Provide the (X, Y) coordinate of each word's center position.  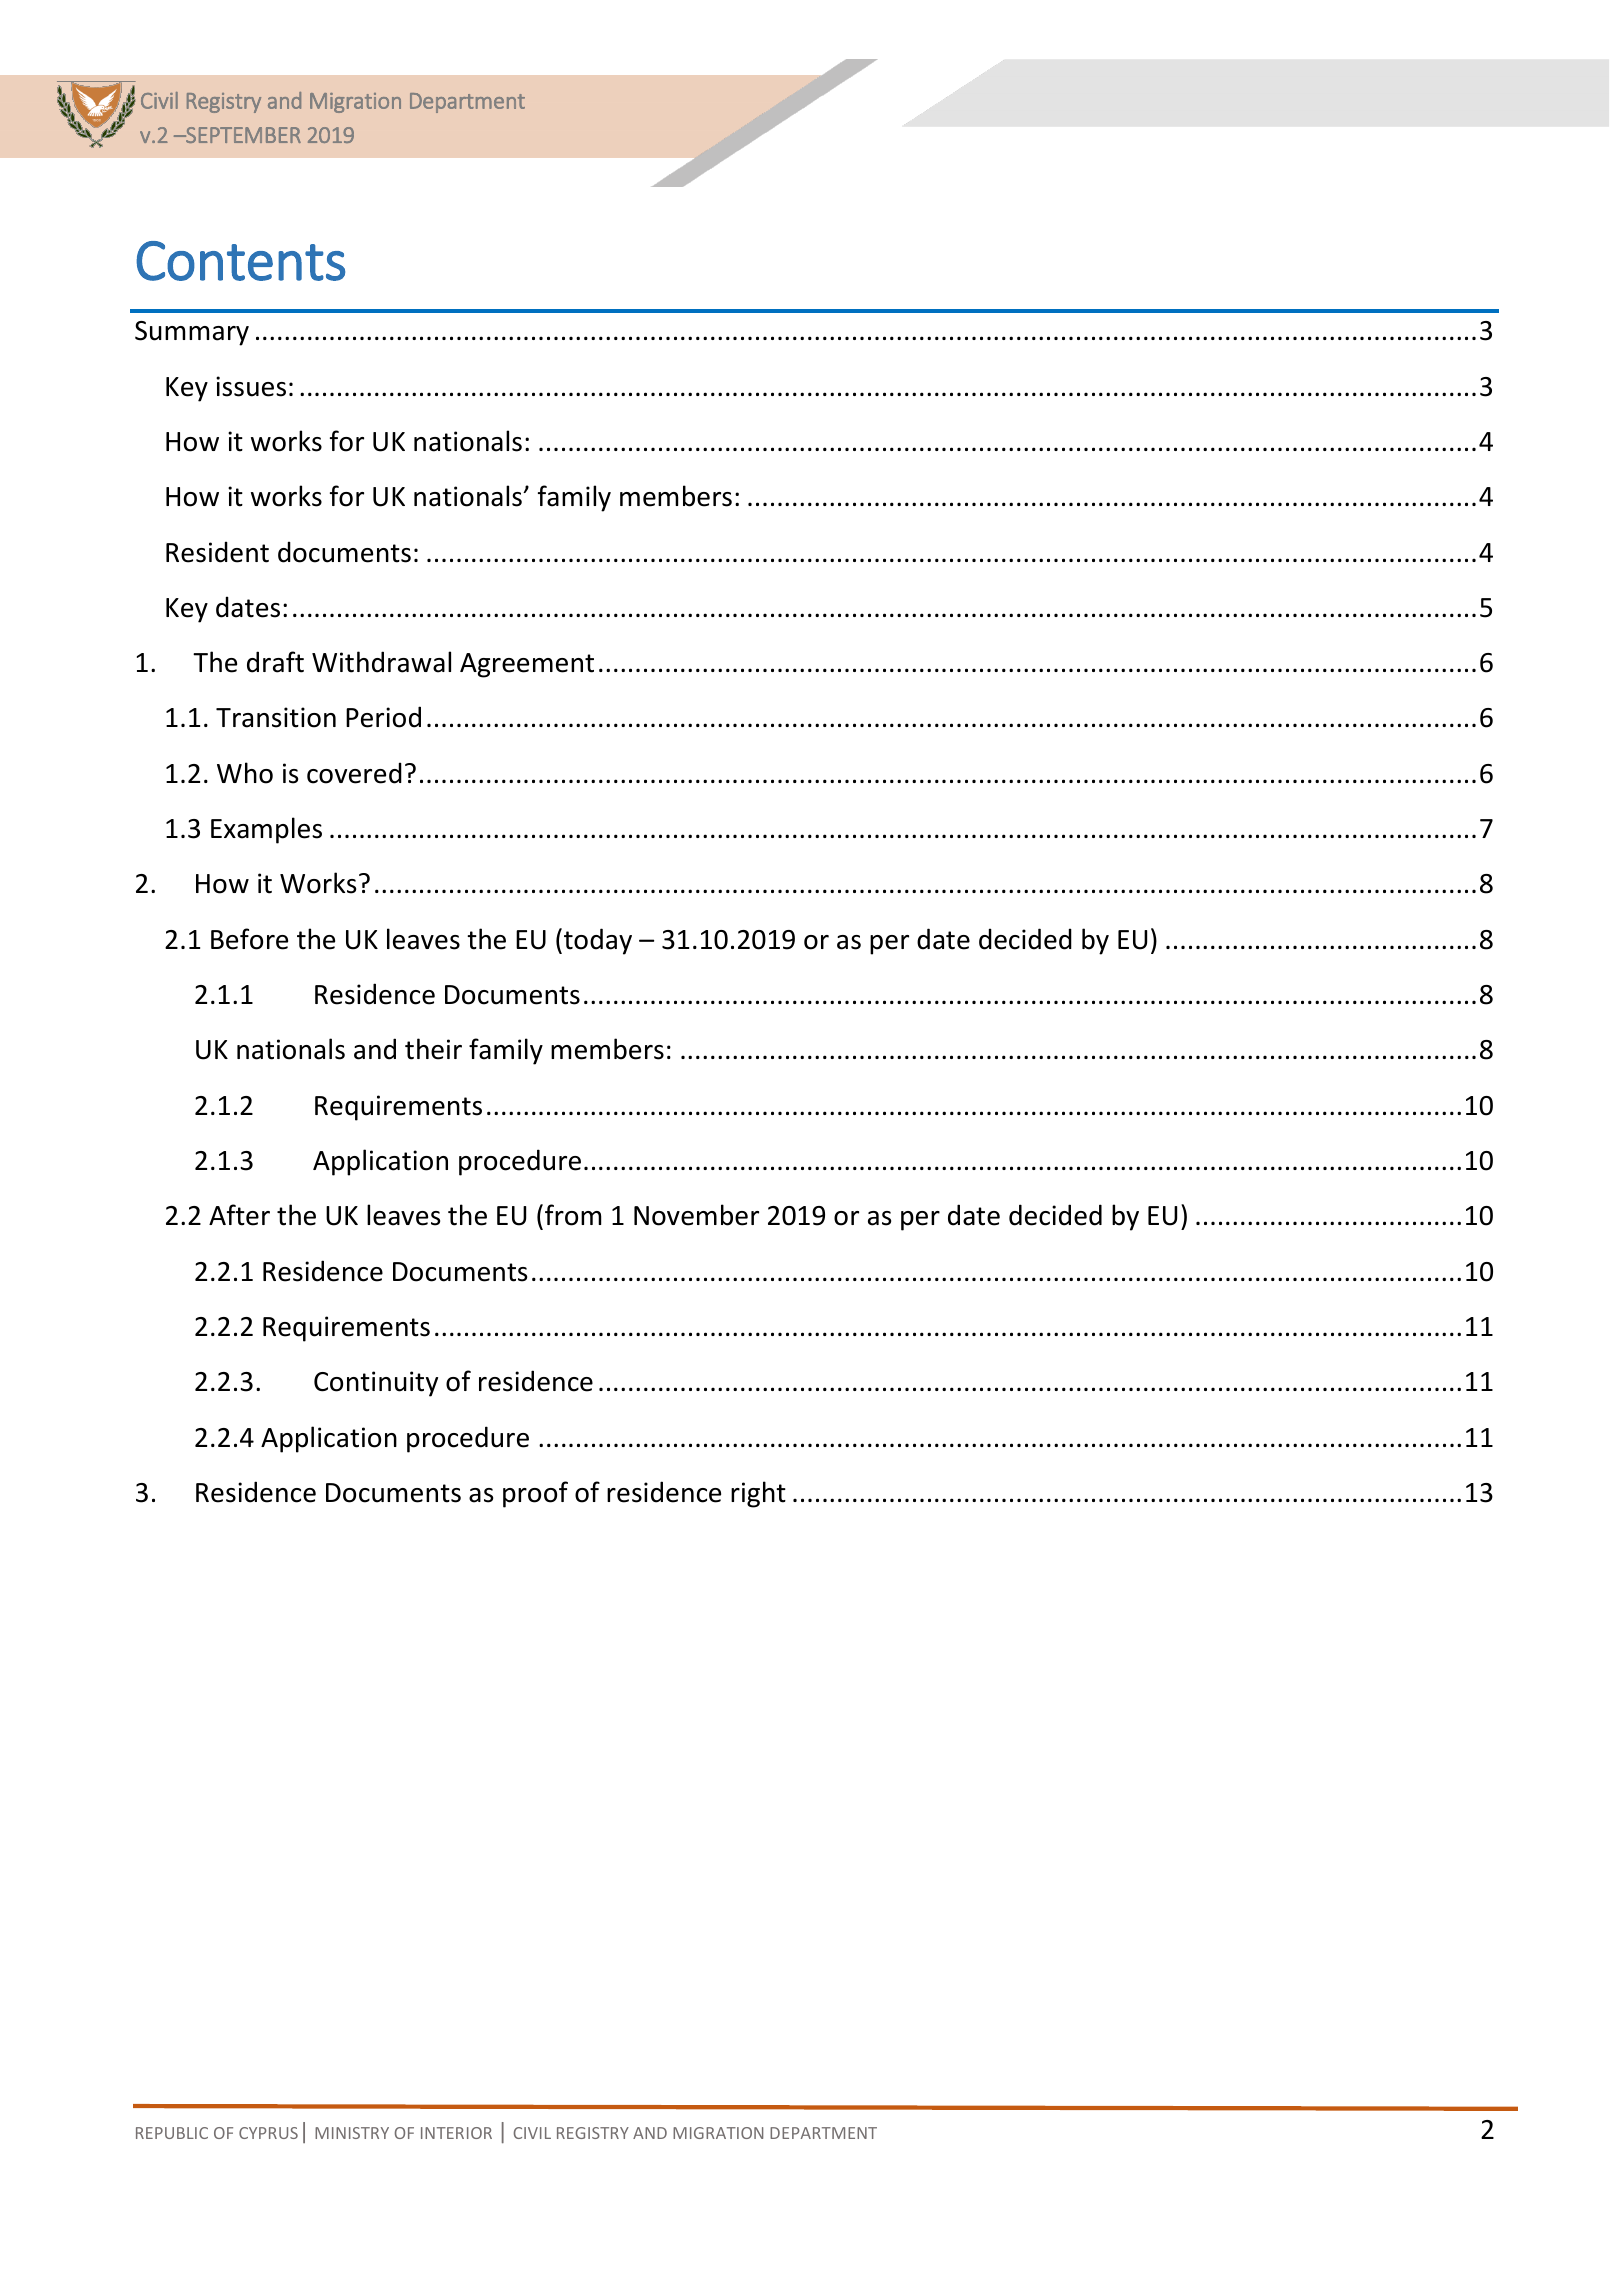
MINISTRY (352, 2133)
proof (535, 1494)
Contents (240, 261)
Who (245, 773)
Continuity (376, 1384)
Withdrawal (381, 662)
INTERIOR (456, 2133)
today (598, 941)
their (433, 1049)
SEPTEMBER (242, 135)
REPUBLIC (172, 2133)
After (239, 1215)
